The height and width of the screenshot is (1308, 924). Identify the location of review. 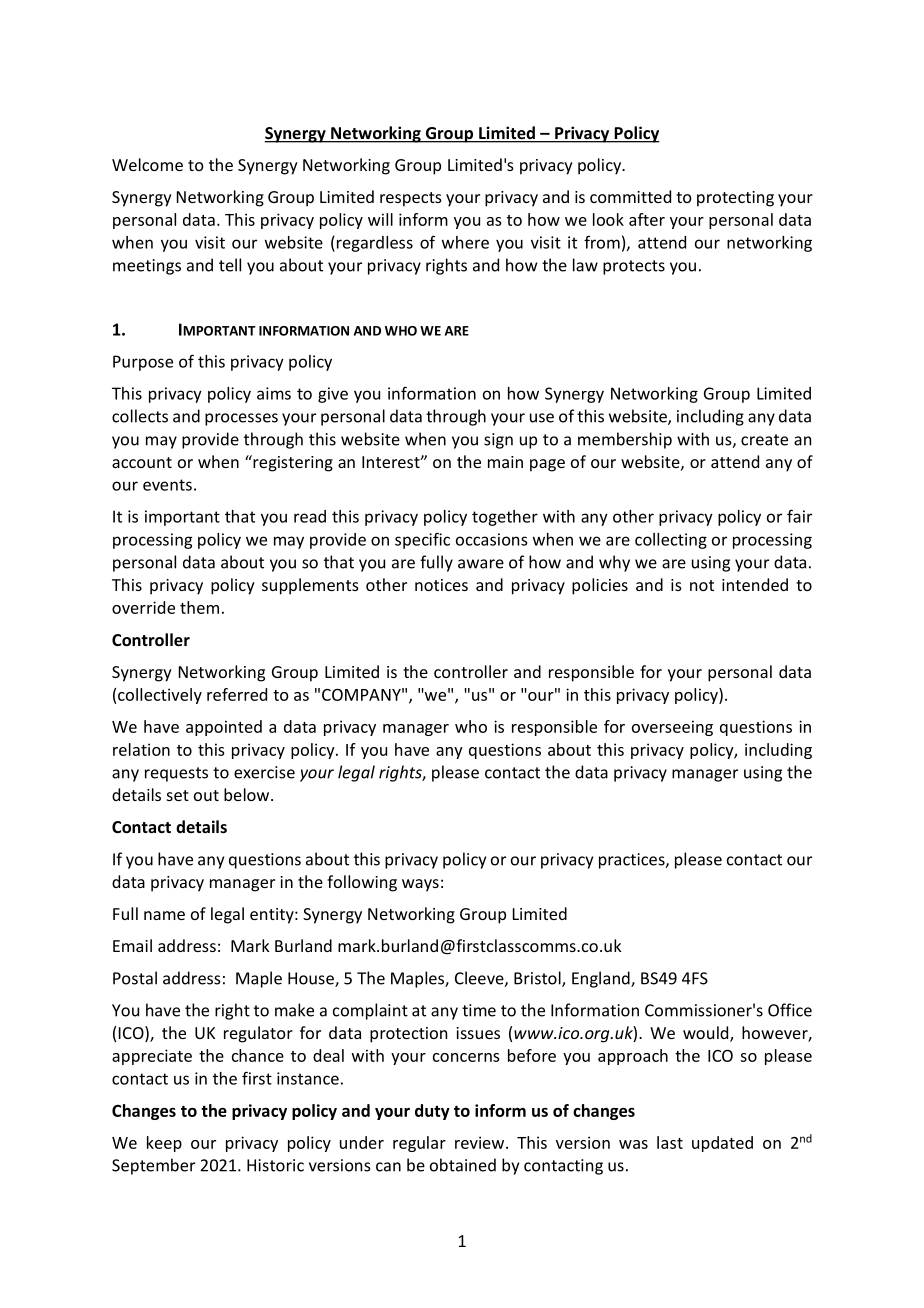
(481, 1142).
